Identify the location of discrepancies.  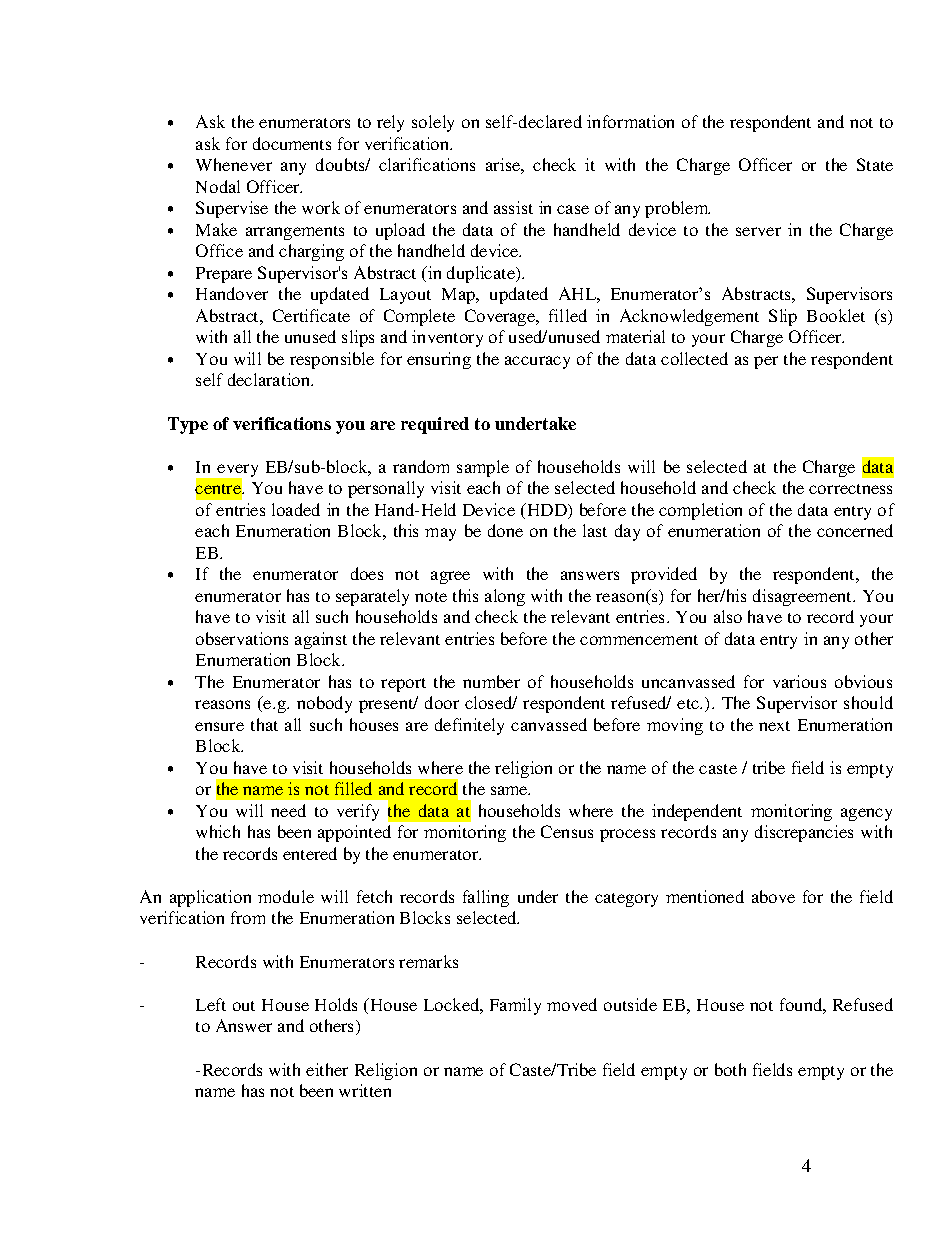
(804, 833).
